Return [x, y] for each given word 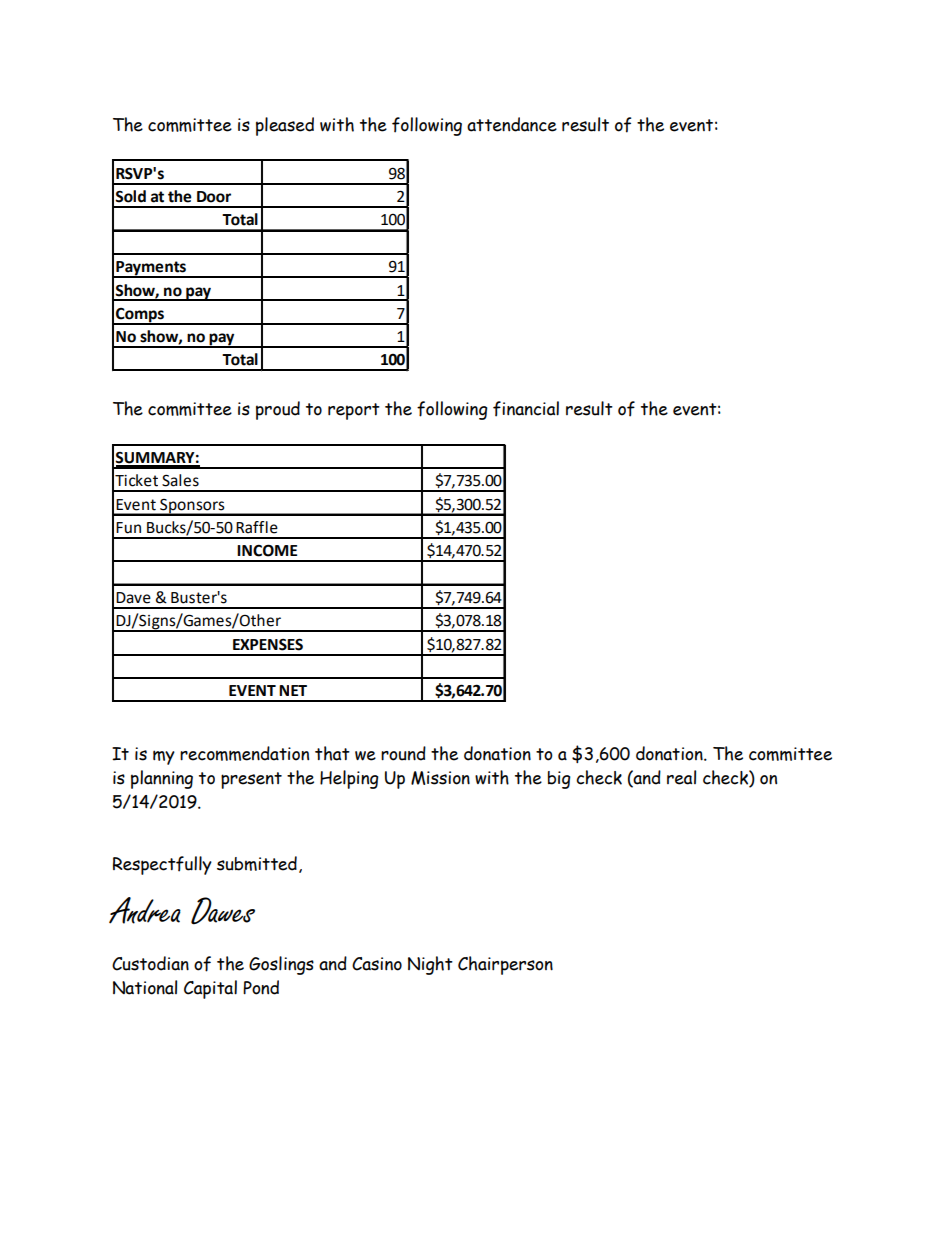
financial [526, 409]
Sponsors [192, 507]
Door [214, 197]
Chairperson [505, 965]
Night [430, 965]
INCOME [267, 550]
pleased [285, 126]
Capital [210, 989]
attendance [512, 124]
